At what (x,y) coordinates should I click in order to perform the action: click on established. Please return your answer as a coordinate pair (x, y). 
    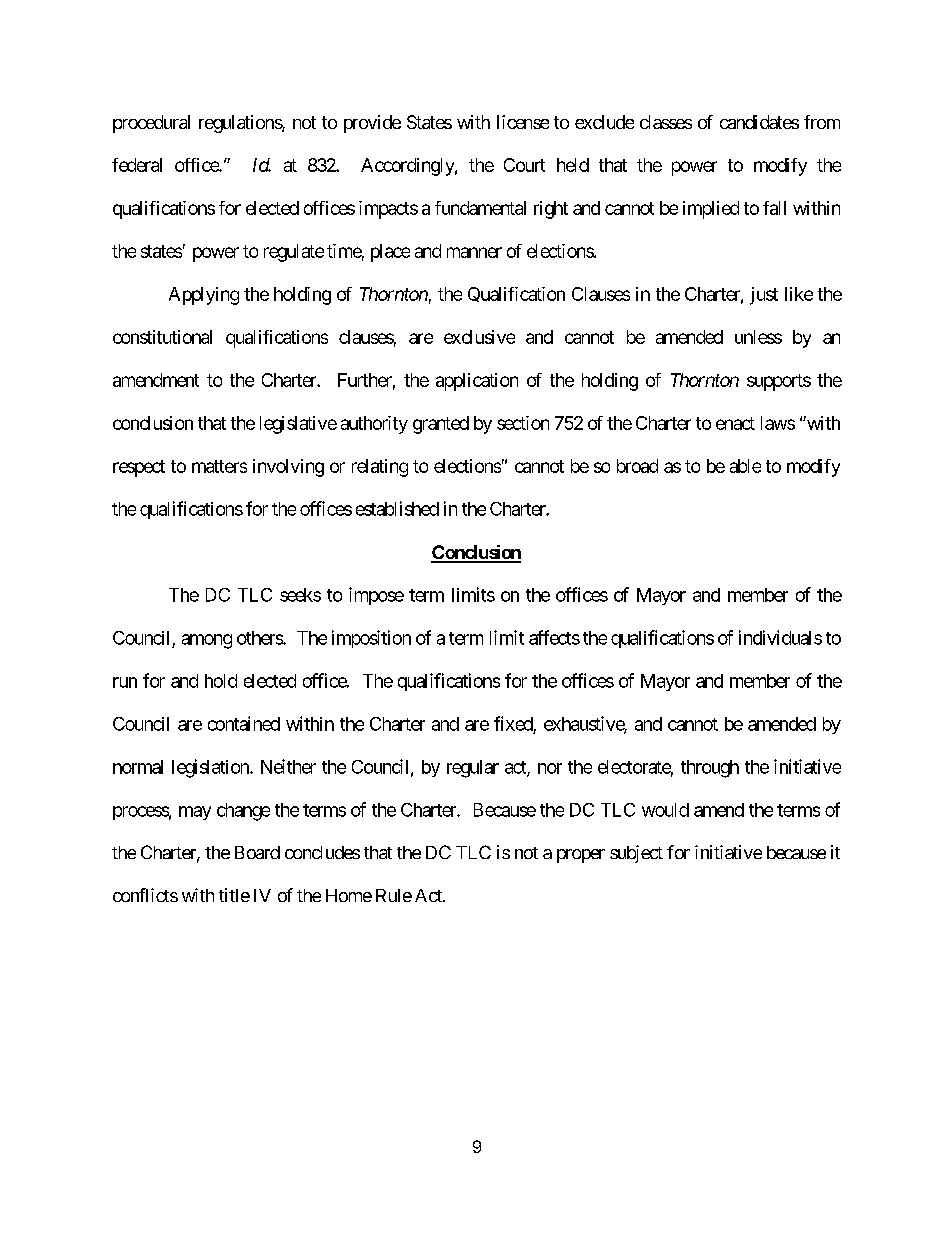
    Looking at the image, I should click on (397, 508).
